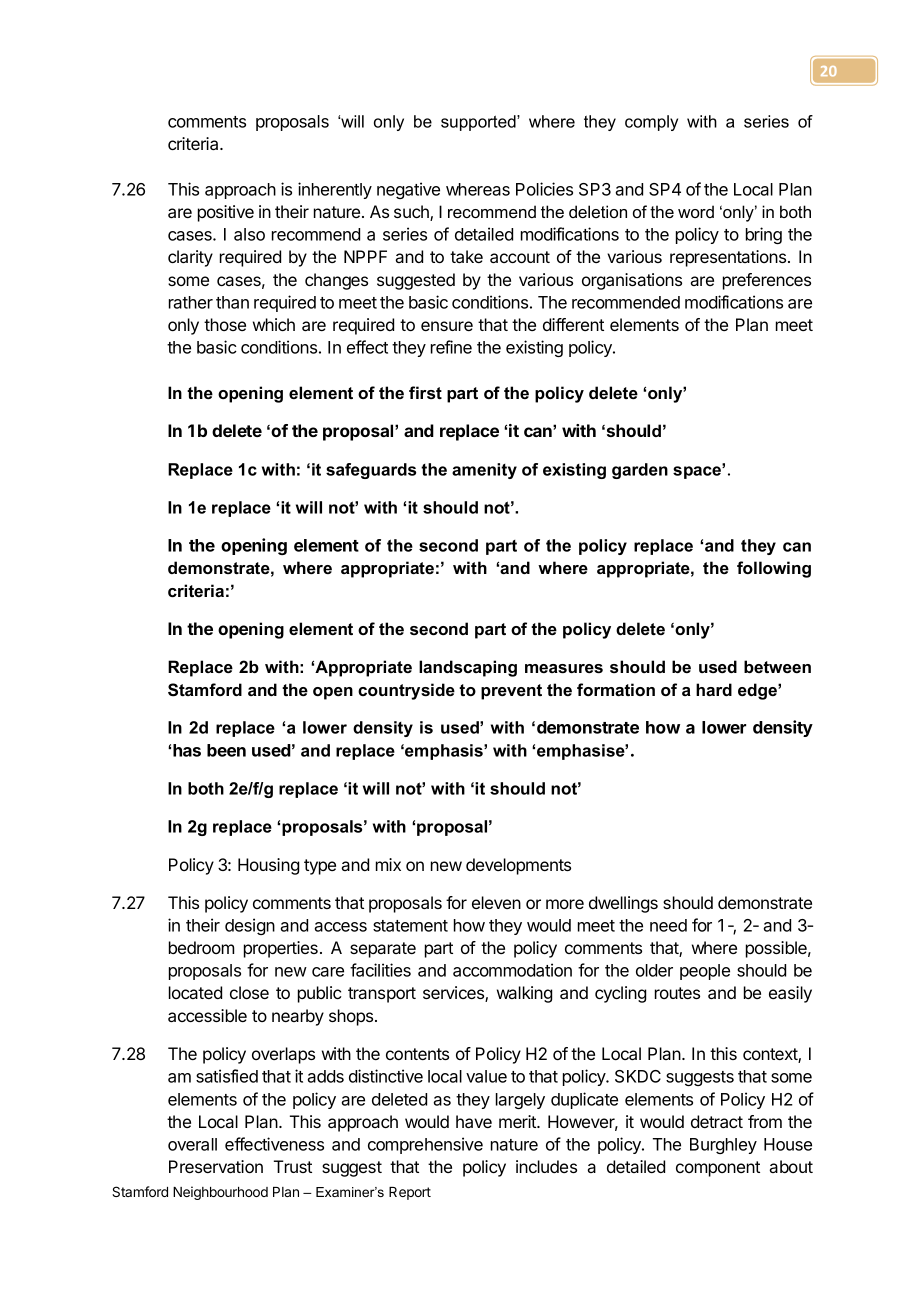  What do you see at coordinates (479, 123) in the screenshot?
I see `supported` at bounding box center [479, 123].
